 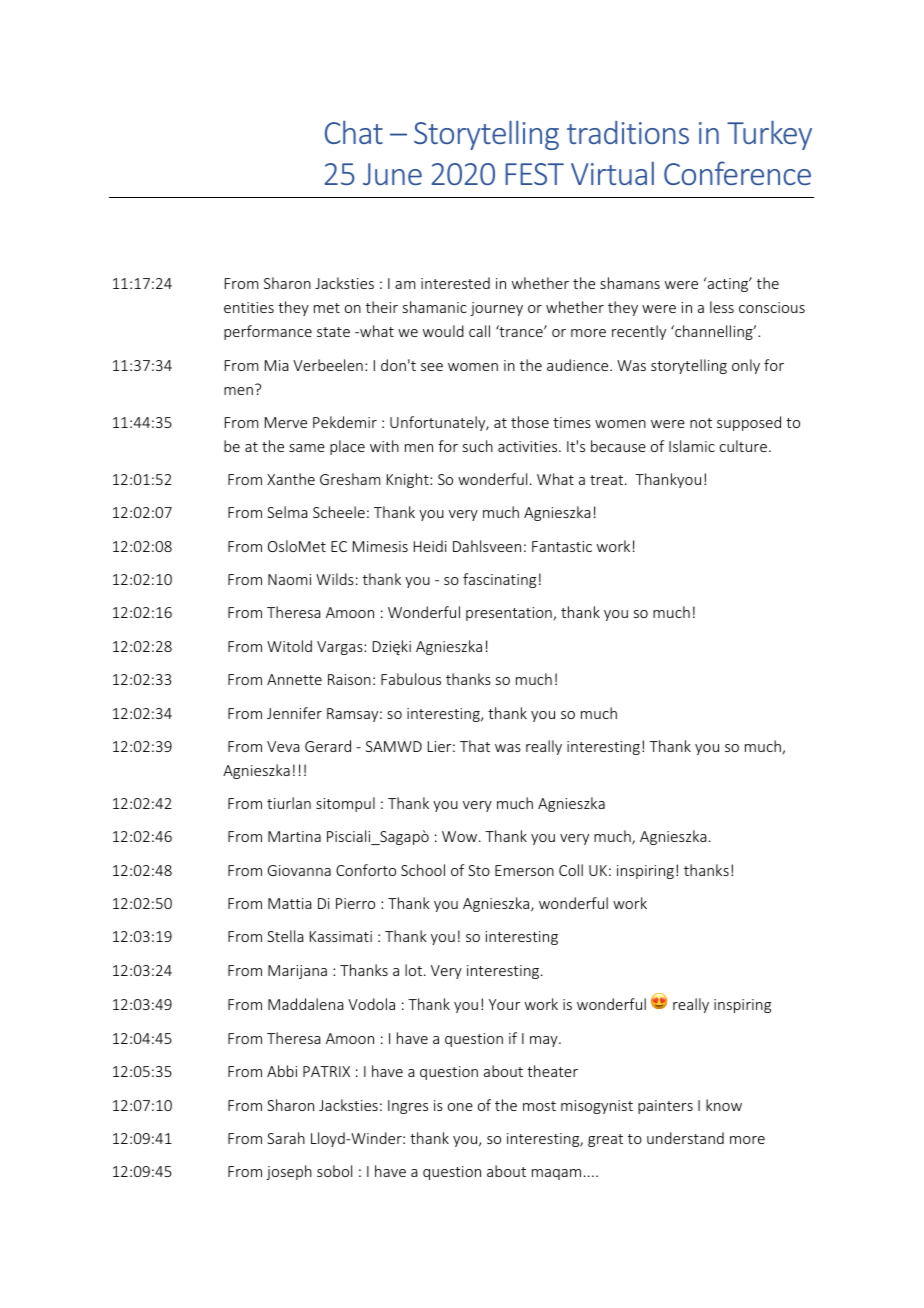 I want to click on FEST, so click(x=534, y=174).
